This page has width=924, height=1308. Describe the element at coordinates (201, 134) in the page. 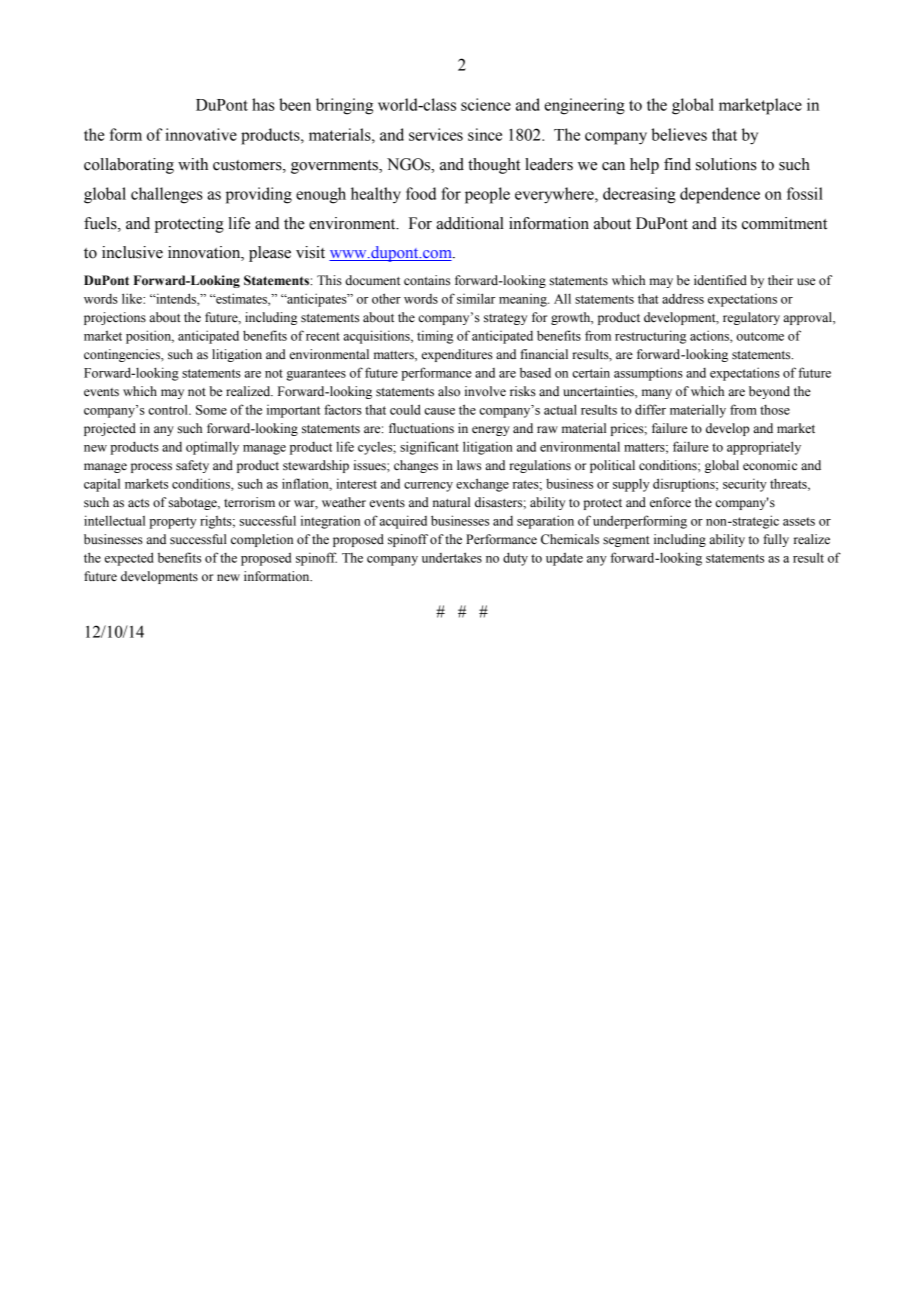

I see `innovative` at that location.
